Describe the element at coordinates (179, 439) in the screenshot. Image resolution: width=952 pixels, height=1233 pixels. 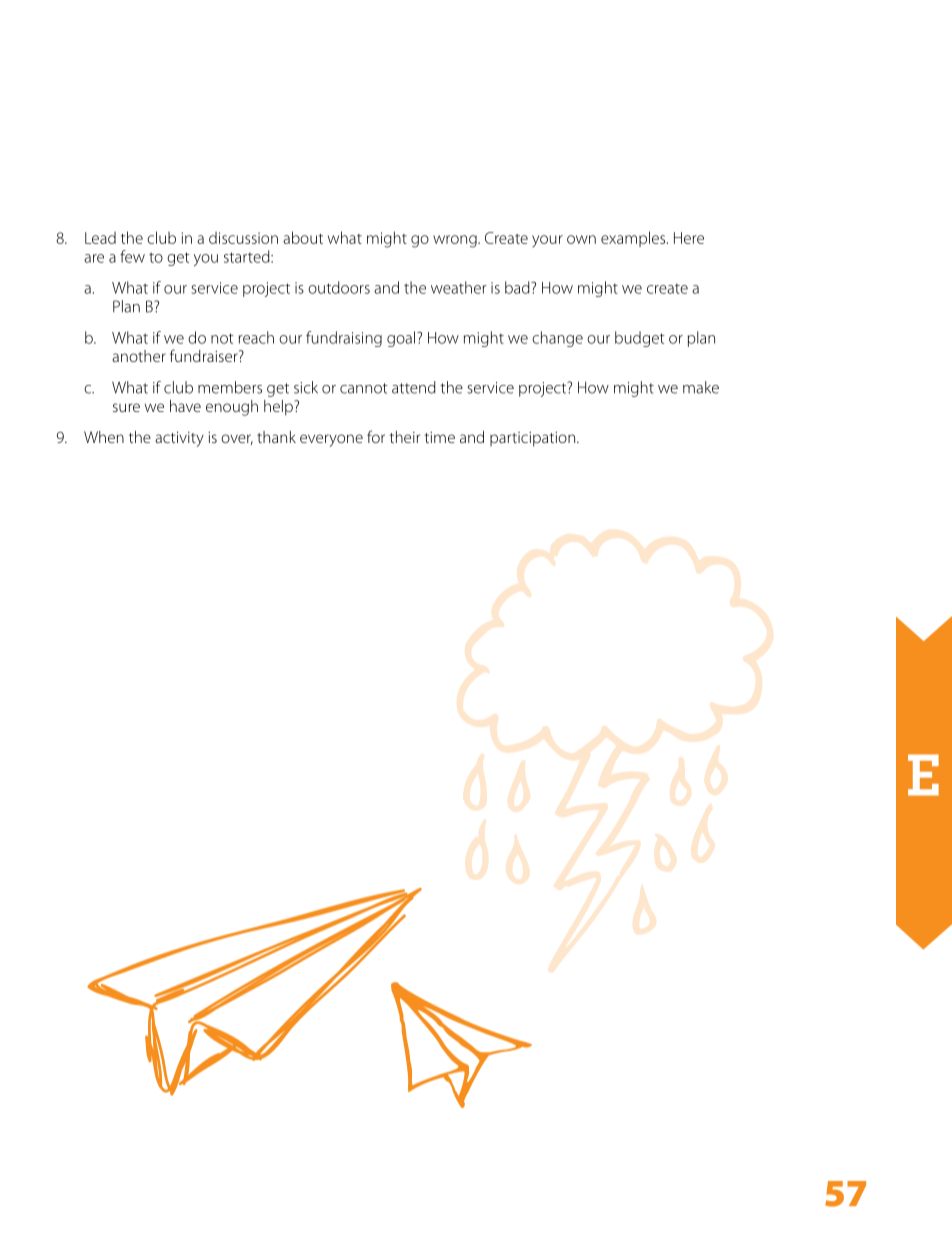
I see `activity` at that location.
